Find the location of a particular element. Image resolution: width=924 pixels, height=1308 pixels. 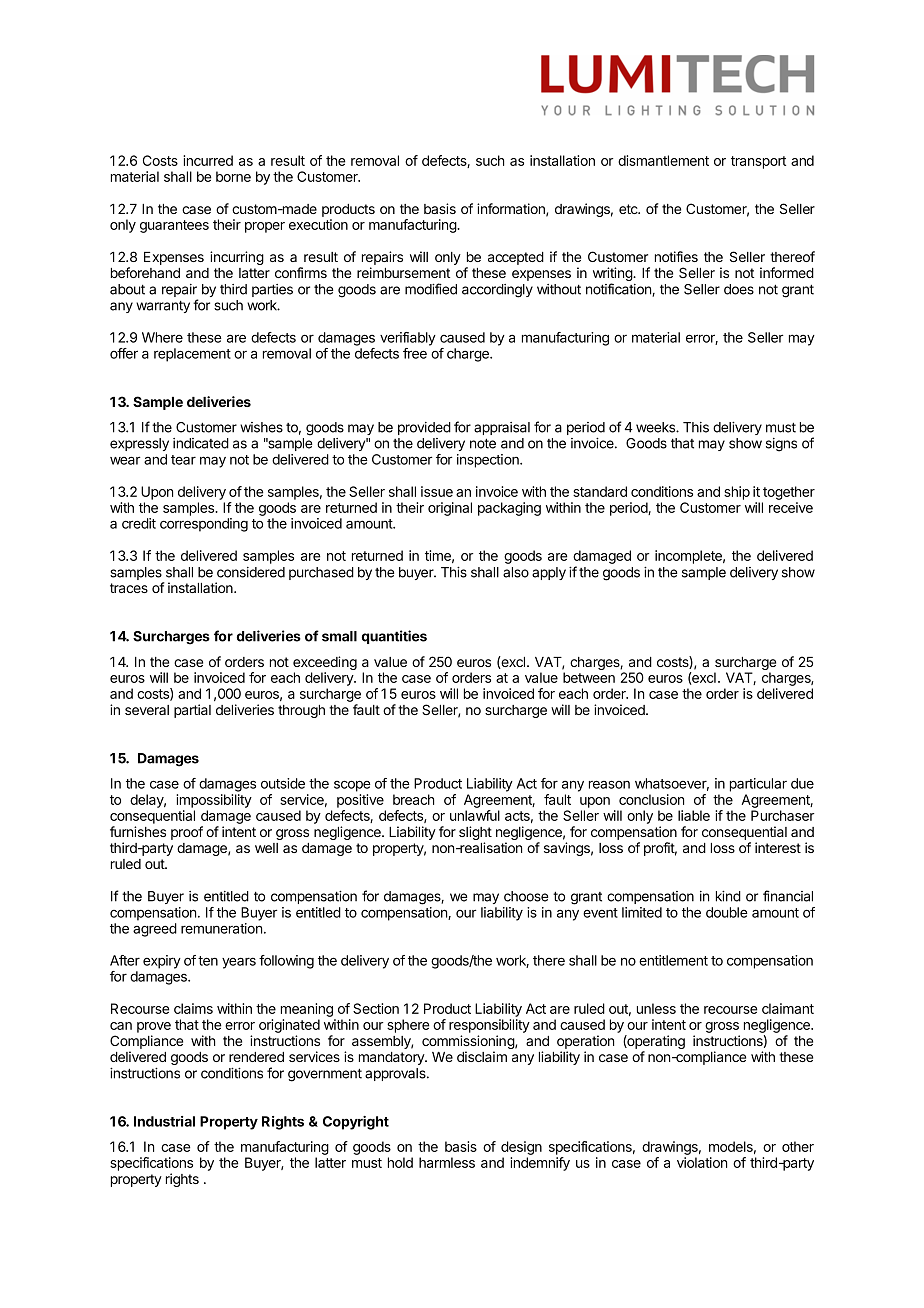

corresponding is located at coordinates (204, 525).
